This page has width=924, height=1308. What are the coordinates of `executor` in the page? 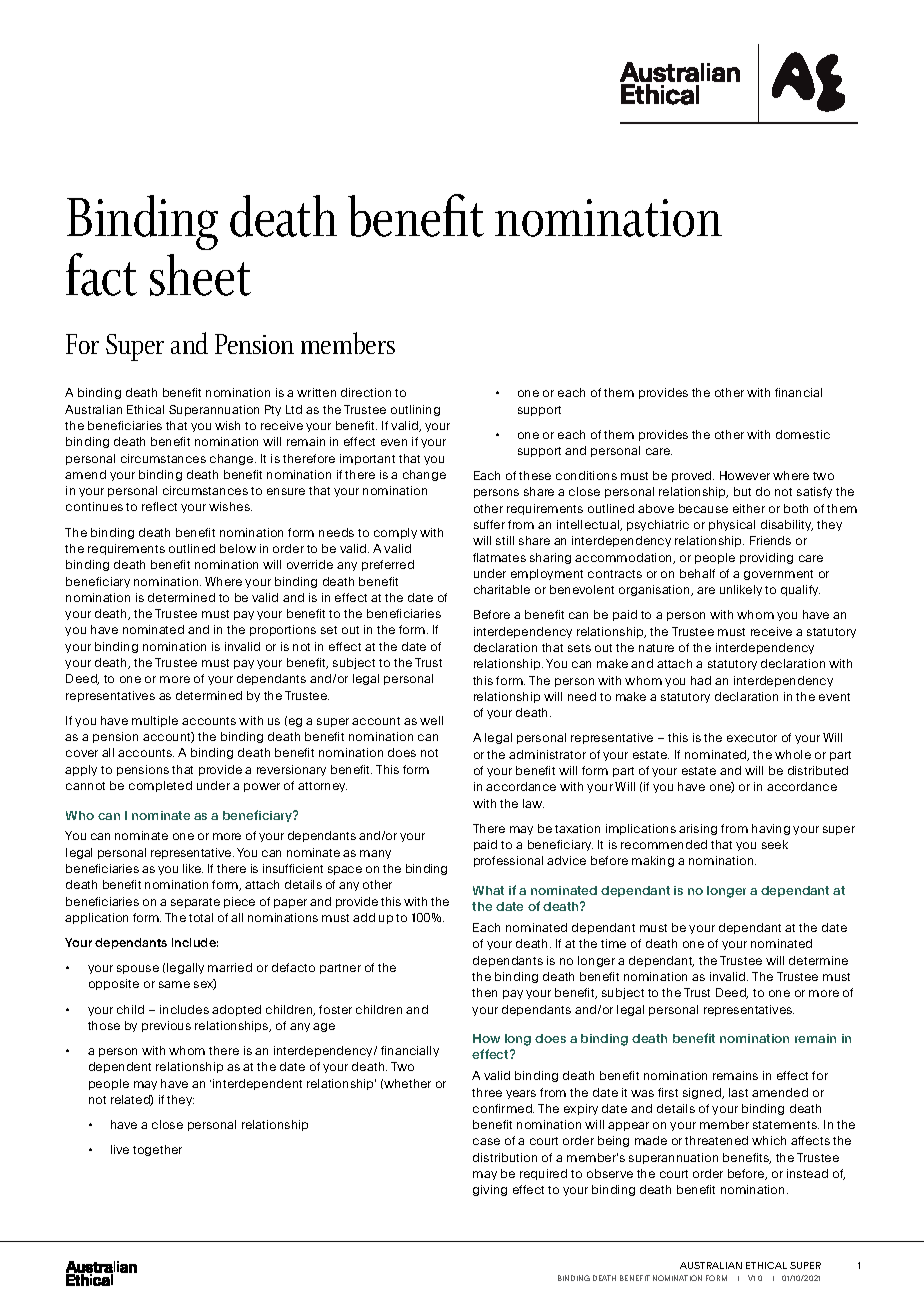 It's located at (752, 738).
